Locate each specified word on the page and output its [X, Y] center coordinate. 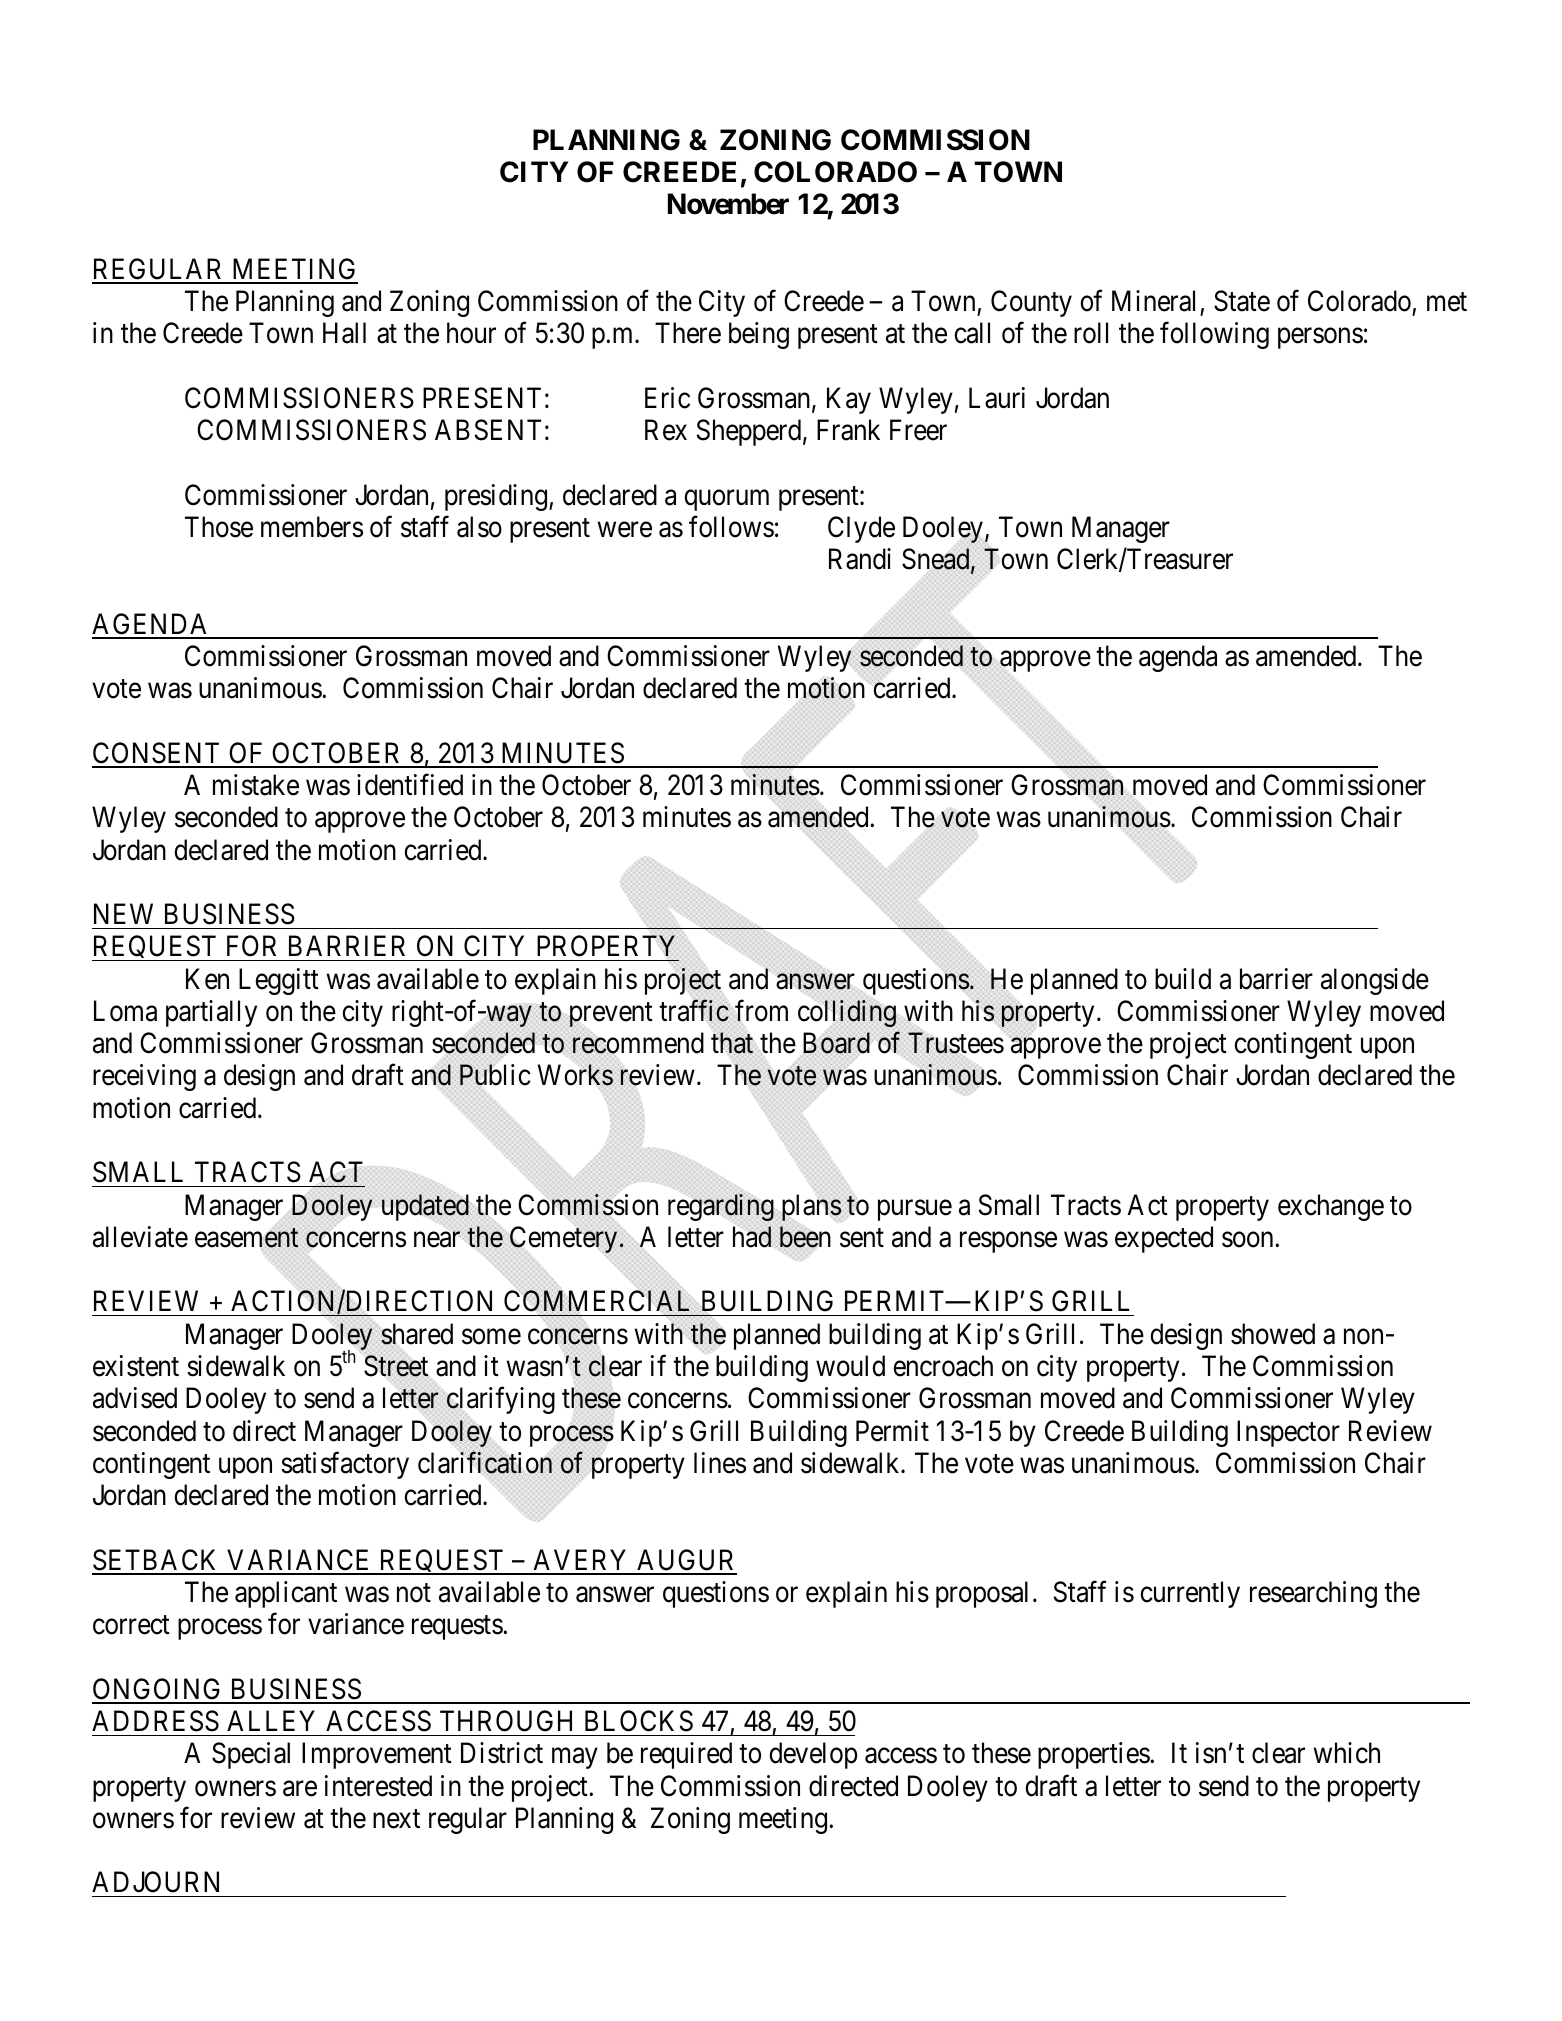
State [1242, 301]
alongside [1375, 981]
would [850, 1366]
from [761, 1011]
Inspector [1288, 1433]
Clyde [861, 529]
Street [396, 1366]
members [312, 527]
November [728, 204]
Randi [860, 559]
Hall [344, 333]
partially [211, 1013]
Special [251, 1755]
